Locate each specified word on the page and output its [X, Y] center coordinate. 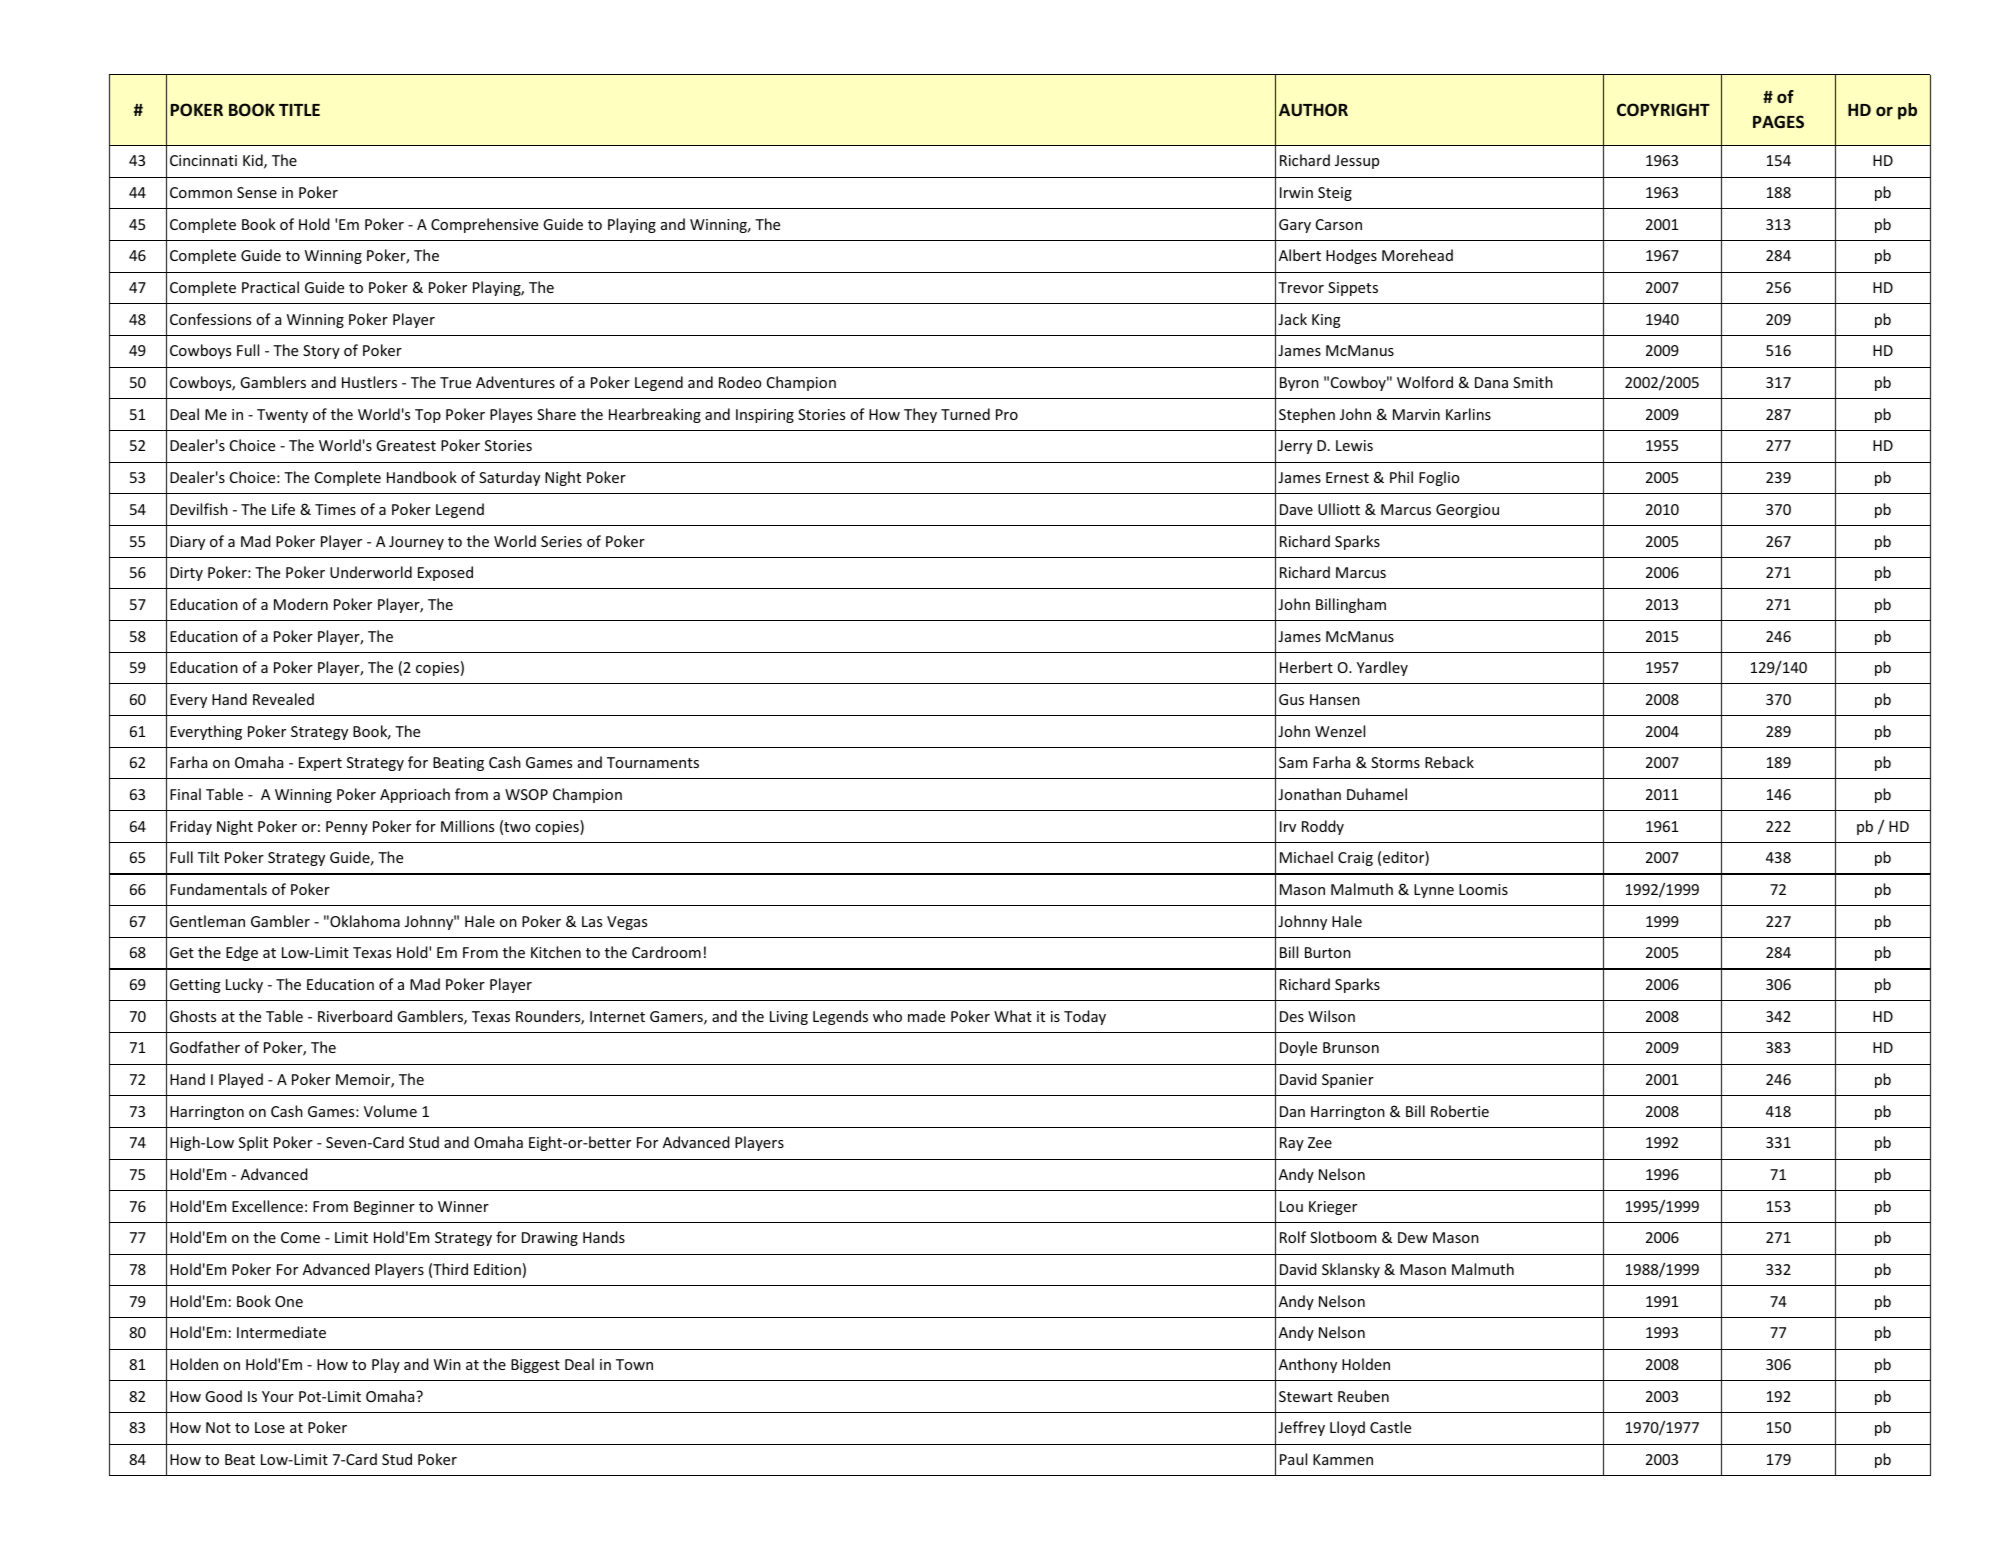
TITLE [299, 110]
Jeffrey [1301, 1428]
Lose [270, 1427]
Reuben [1363, 1396]
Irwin [1296, 192]
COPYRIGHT [1663, 109]
